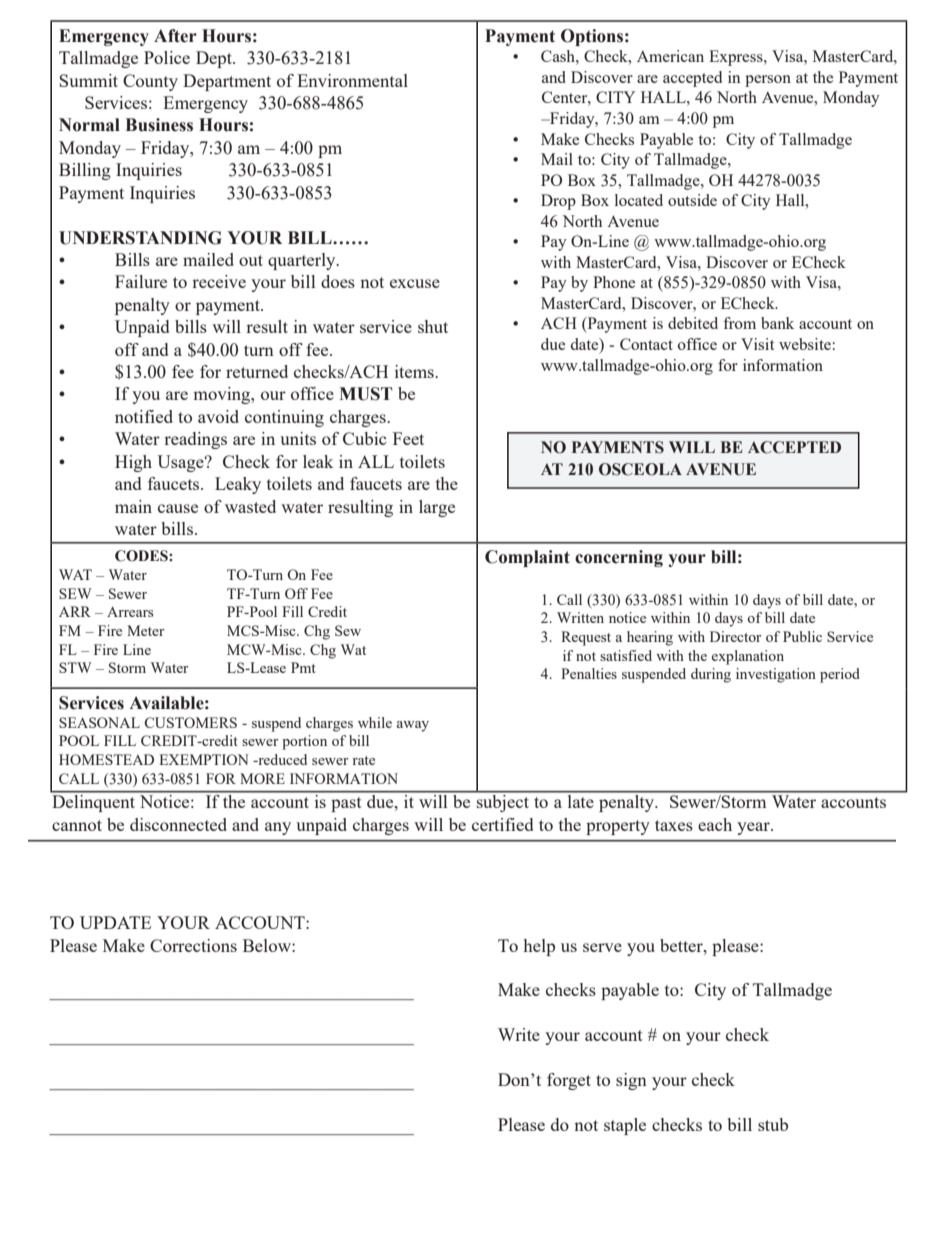 Image resolution: width=952 pixels, height=1233 pixels. Describe the element at coordinates (167, 57) in the screenshot. I see `Police` at that location.
